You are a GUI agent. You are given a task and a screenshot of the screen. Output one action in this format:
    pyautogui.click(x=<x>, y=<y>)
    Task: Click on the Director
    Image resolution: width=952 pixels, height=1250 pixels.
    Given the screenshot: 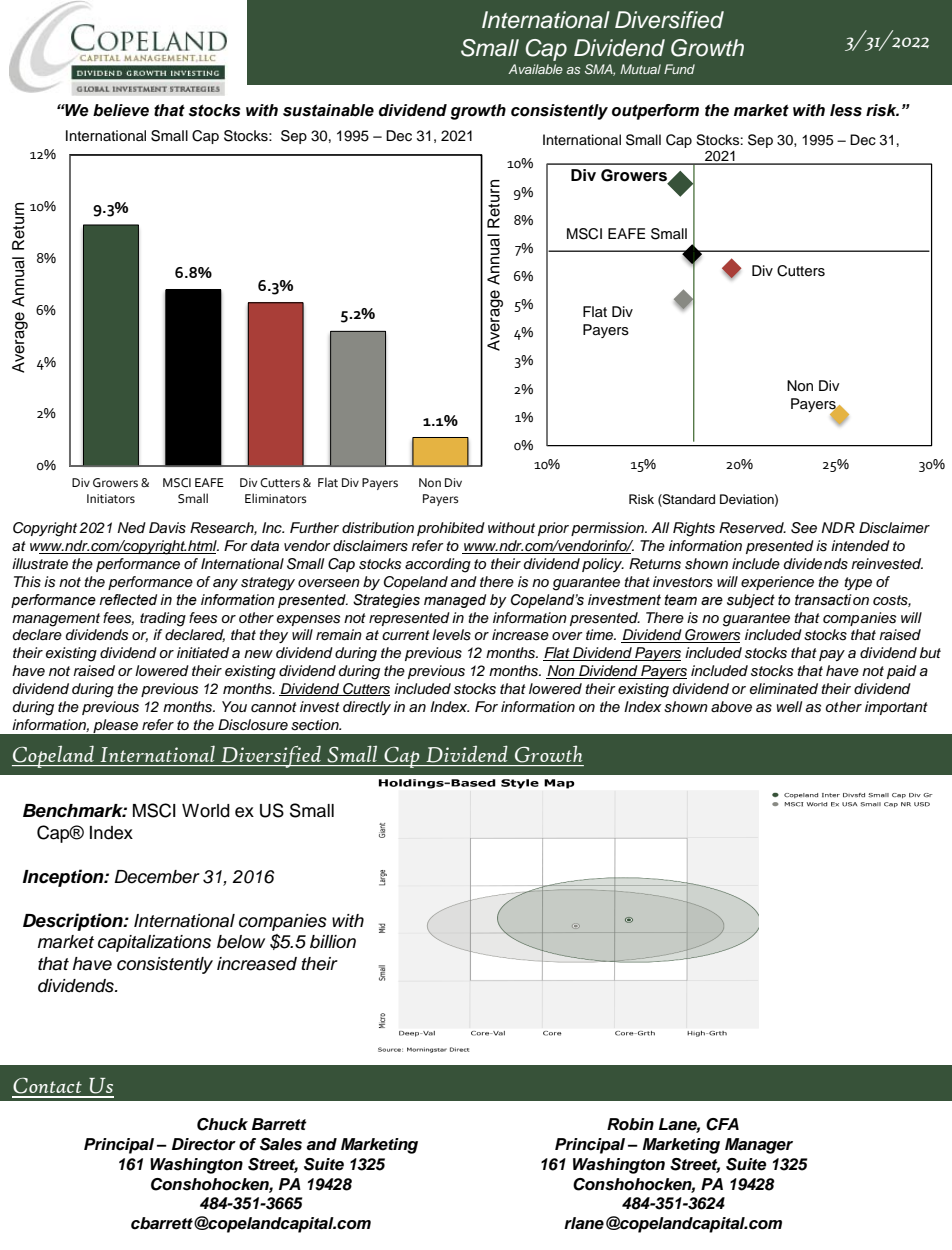 What is the action you would take?
    pyautogui.click(x=204, y=1144)
